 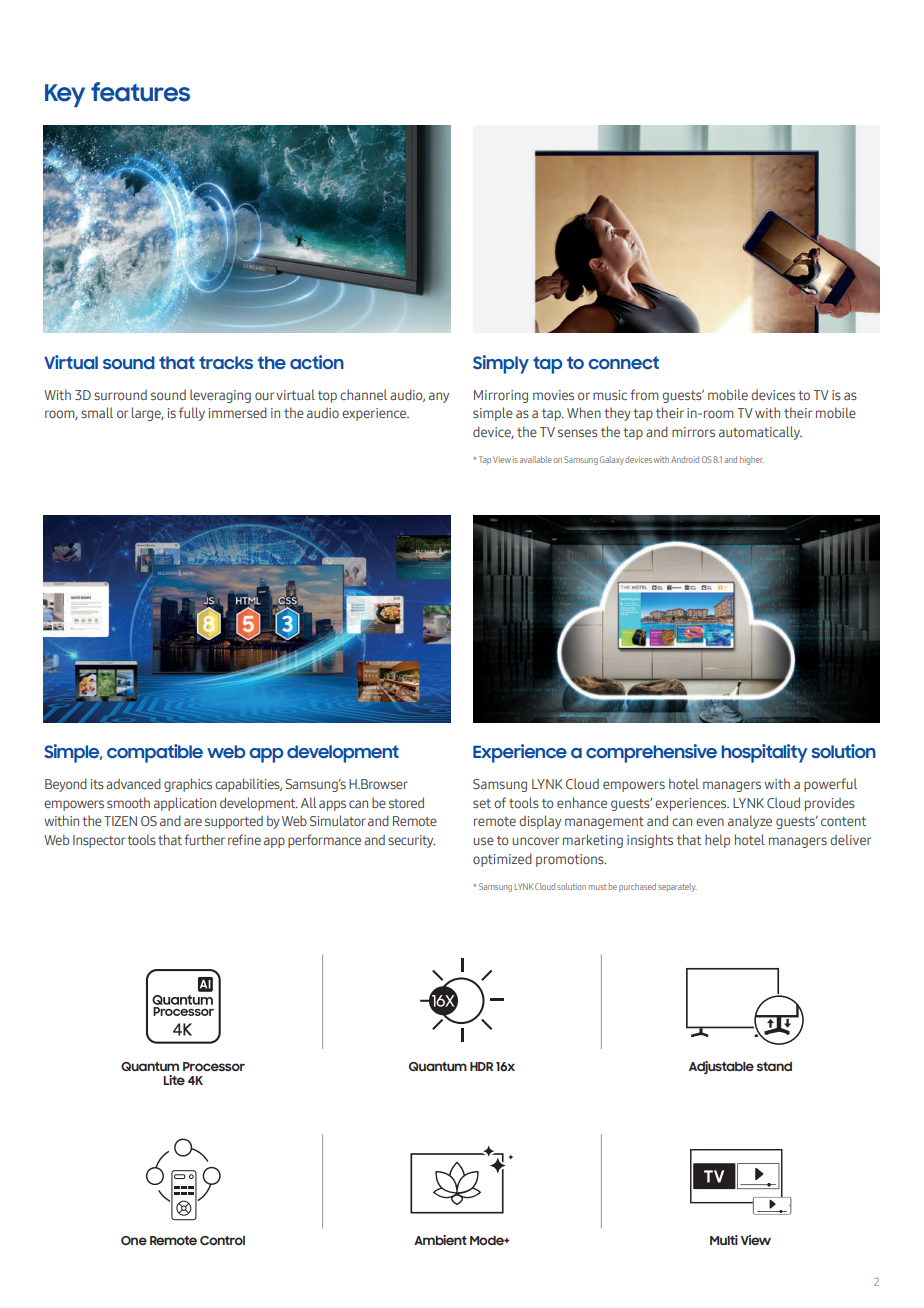 I want to click on available, so click(x=536, y=459).
